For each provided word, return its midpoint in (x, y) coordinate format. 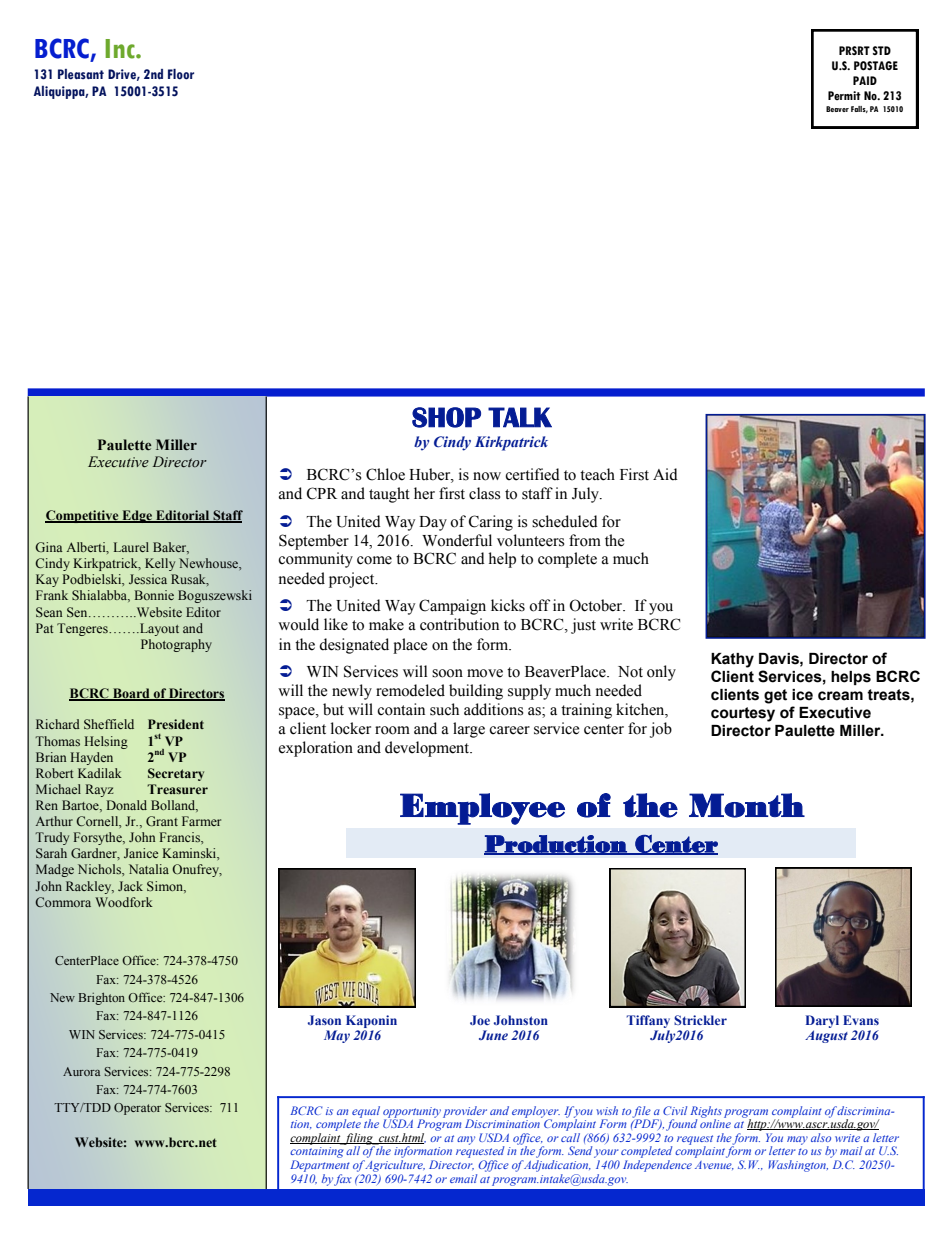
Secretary (176, 774)
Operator (137, 1109)
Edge (137, 516)
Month (747, 805)
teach (597, 474)
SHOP (446, 417)
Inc (121, 49)
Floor (181, 74)
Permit (844, 95)
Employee (482, 809)
